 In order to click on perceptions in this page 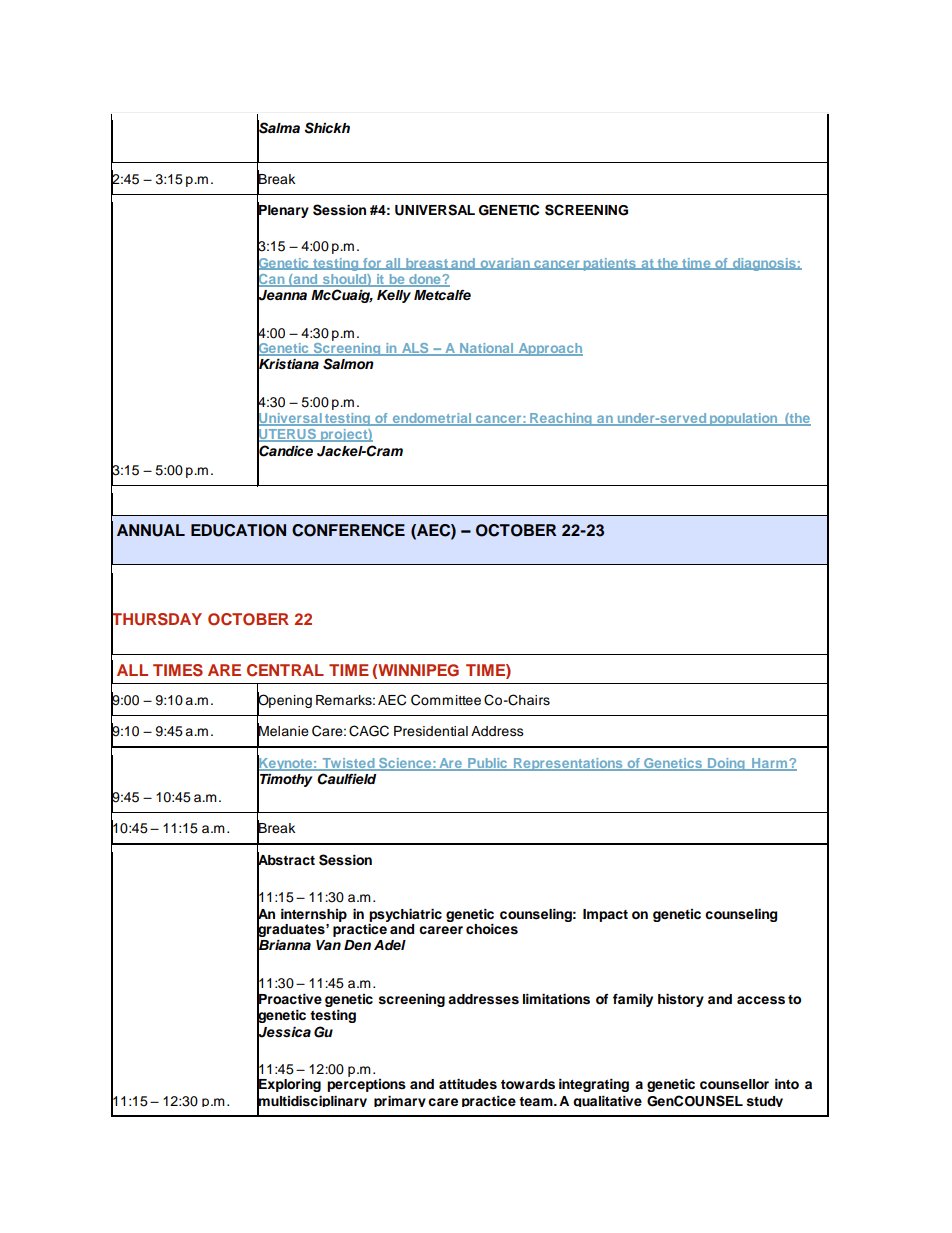, I will do `click(366, 1085)`.
